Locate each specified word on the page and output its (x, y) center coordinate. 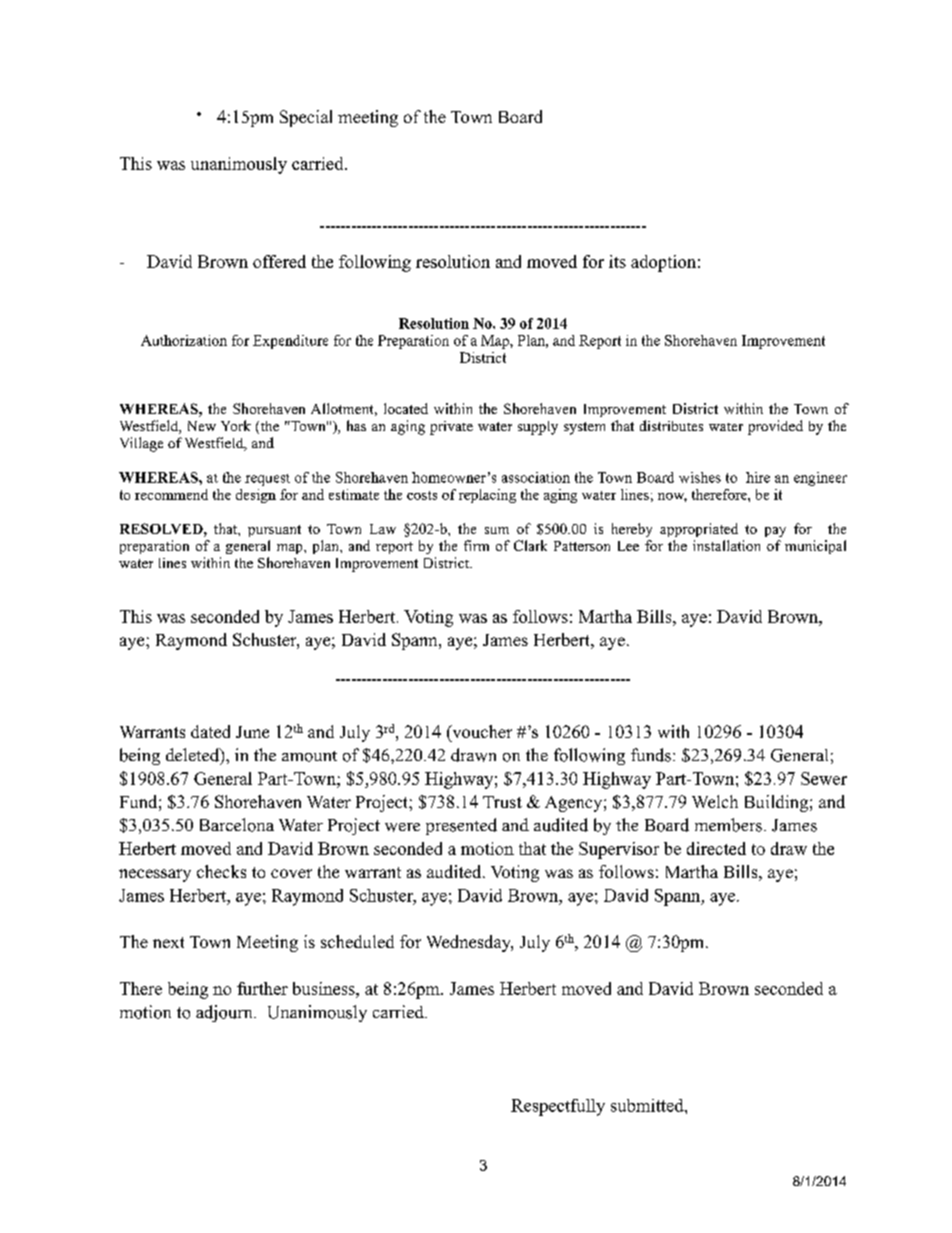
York (236, 425)
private (451, 428)
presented (461, 826)
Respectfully (558, 1107)
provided (775, 427)
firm (476, 545)
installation (726, 545)
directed (716, 848)
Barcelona (237, 825)
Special (306, 118)
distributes (671, 425)
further (262, 988)
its (617, 261)
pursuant (274, 531)
